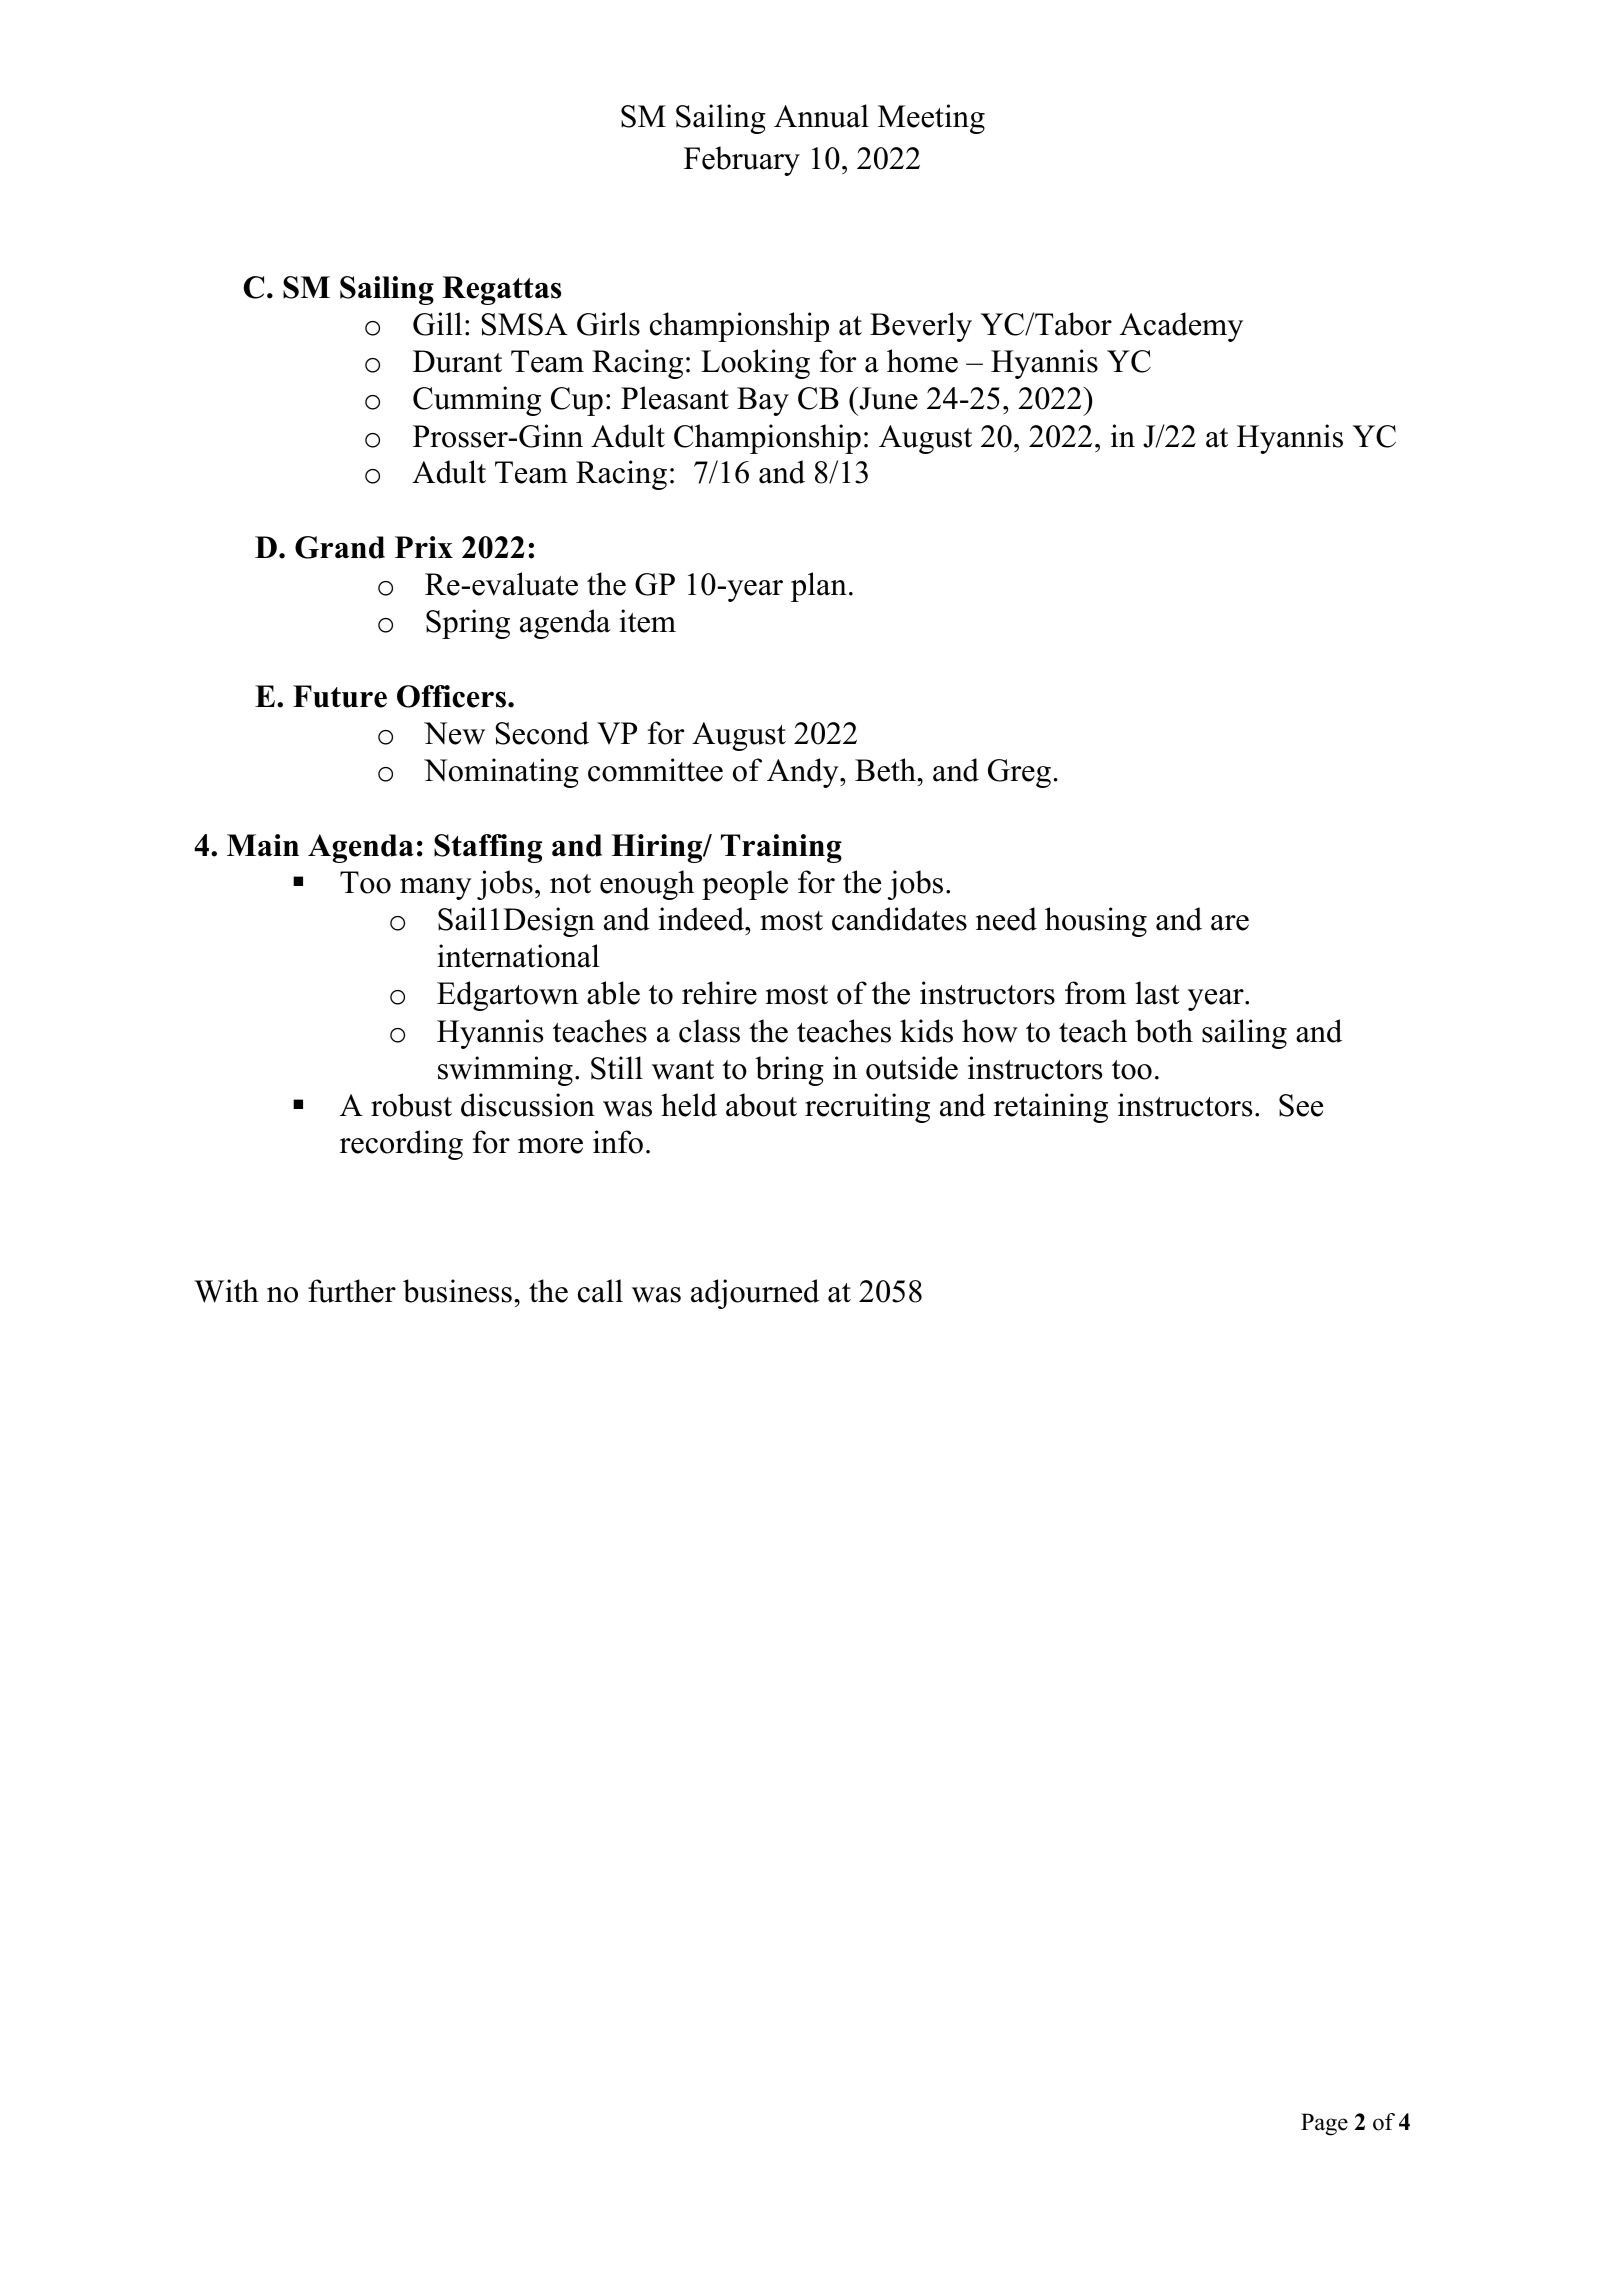 Image resolution: width=1604 pixels, height=2270 pixels. I want to click on are, so click(1230, 923).
